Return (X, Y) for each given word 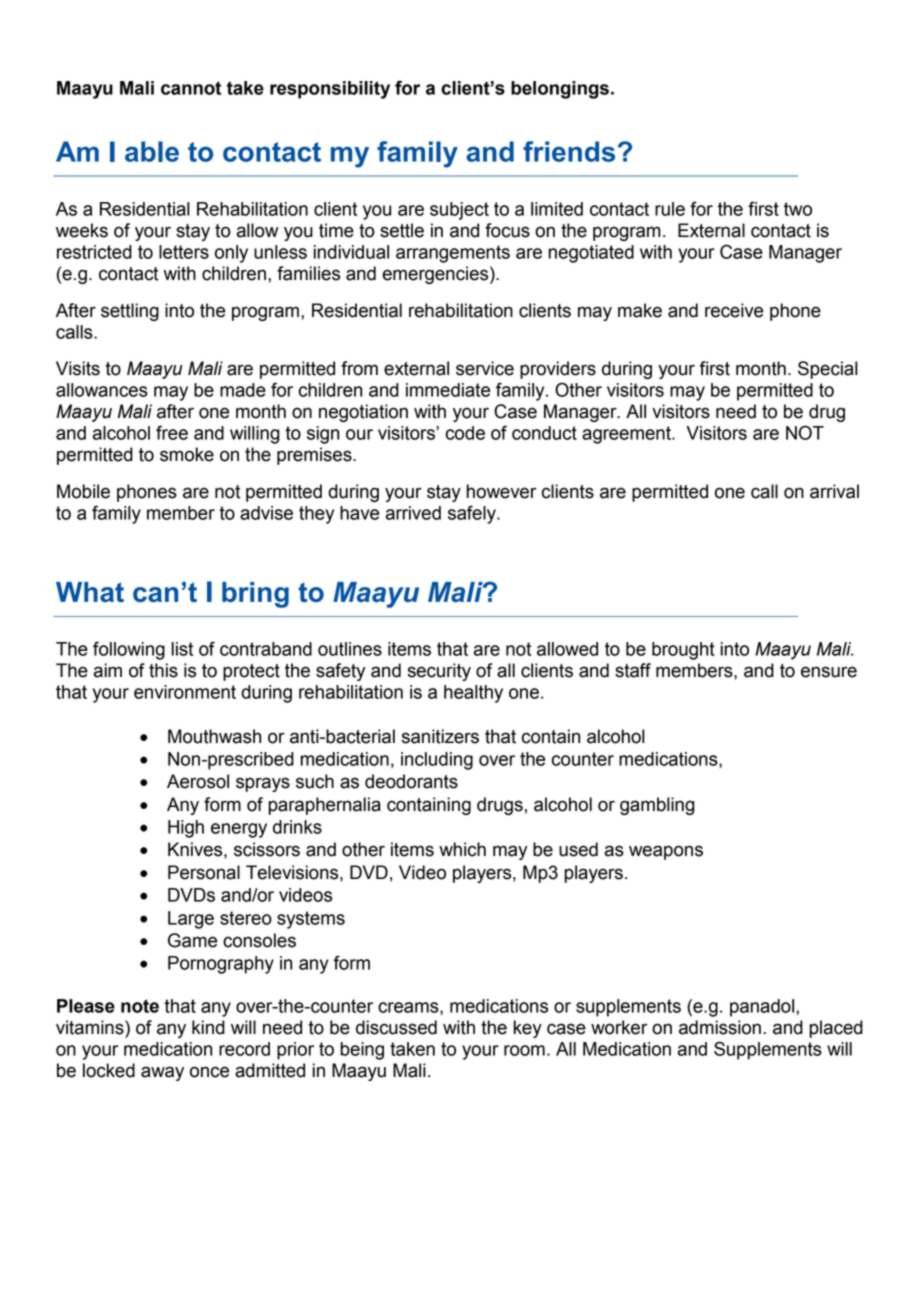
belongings (560, 90)
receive (734, 310)
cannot (191, 88)
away (162, 1073)
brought (683, 651)
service (485, 368)
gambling (657, 806)
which (462, 849)
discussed (396, 1027)
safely (473, 514)
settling (130, 312)
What (90, 592)
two (798, 209)
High (186, 829)
